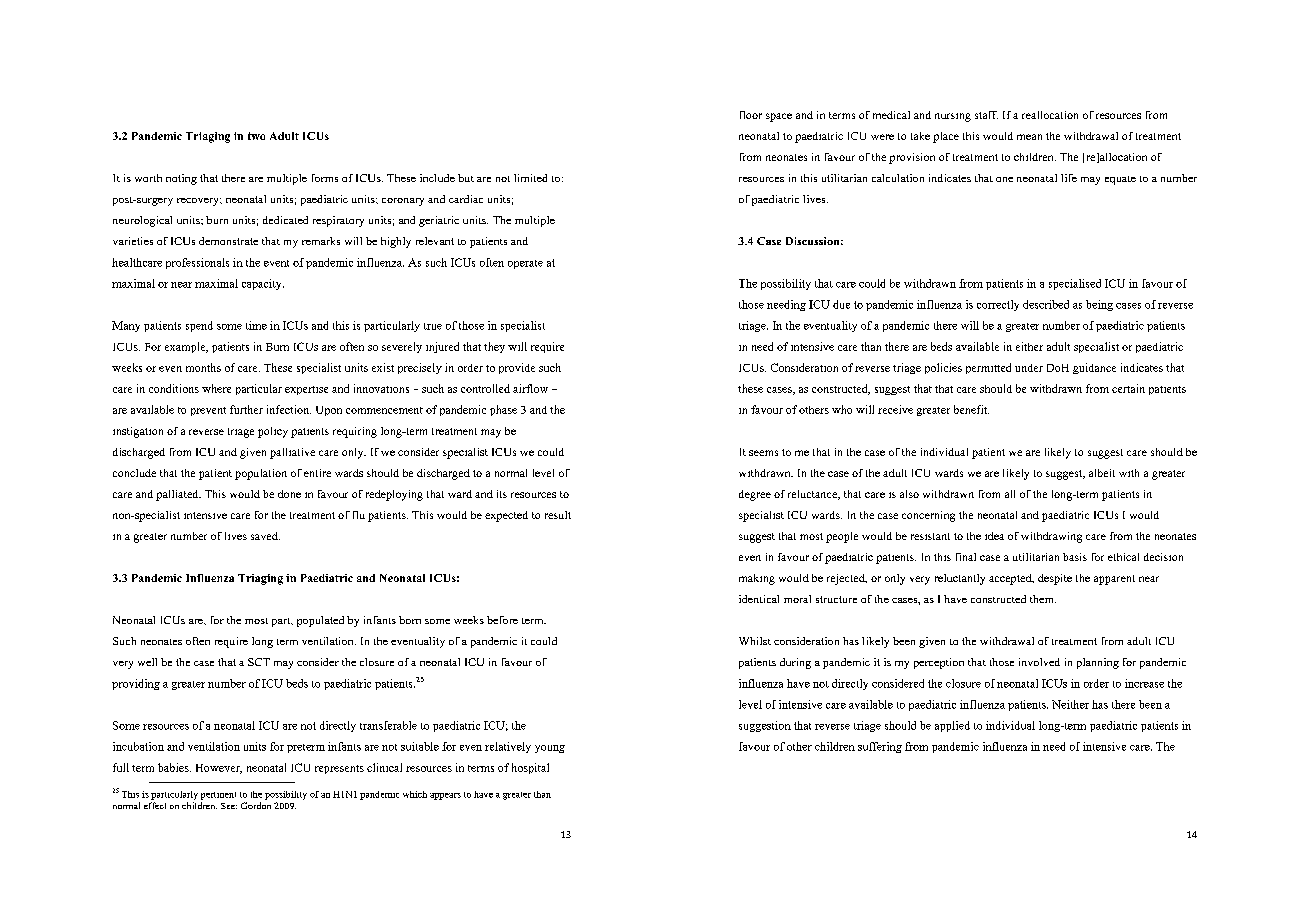 Image resolution: width=1308 pixels, height=924 pixels. I want to click on hospital, so click(530, 768).
